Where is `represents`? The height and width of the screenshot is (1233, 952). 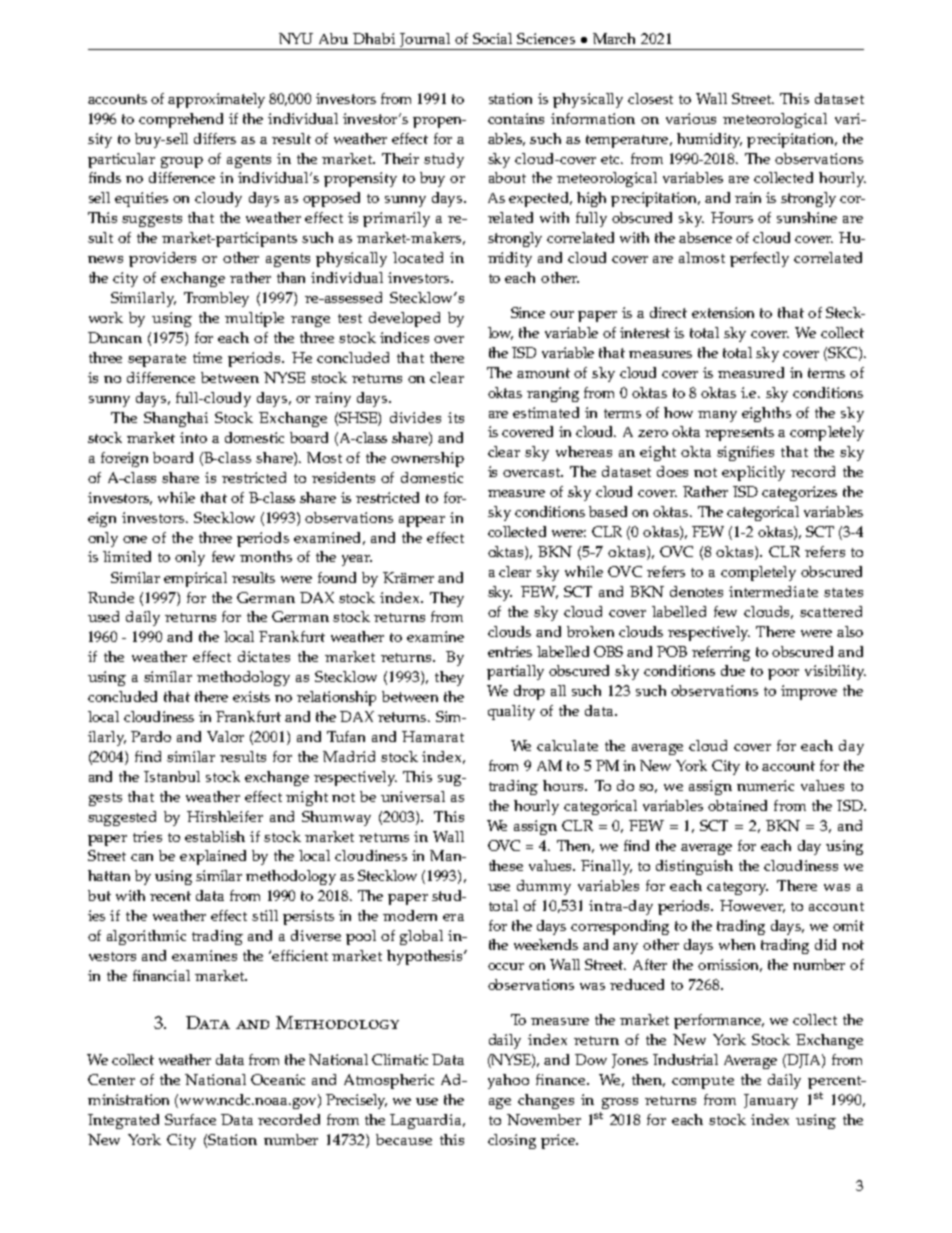 represents is located at coordinates (739, 434).
